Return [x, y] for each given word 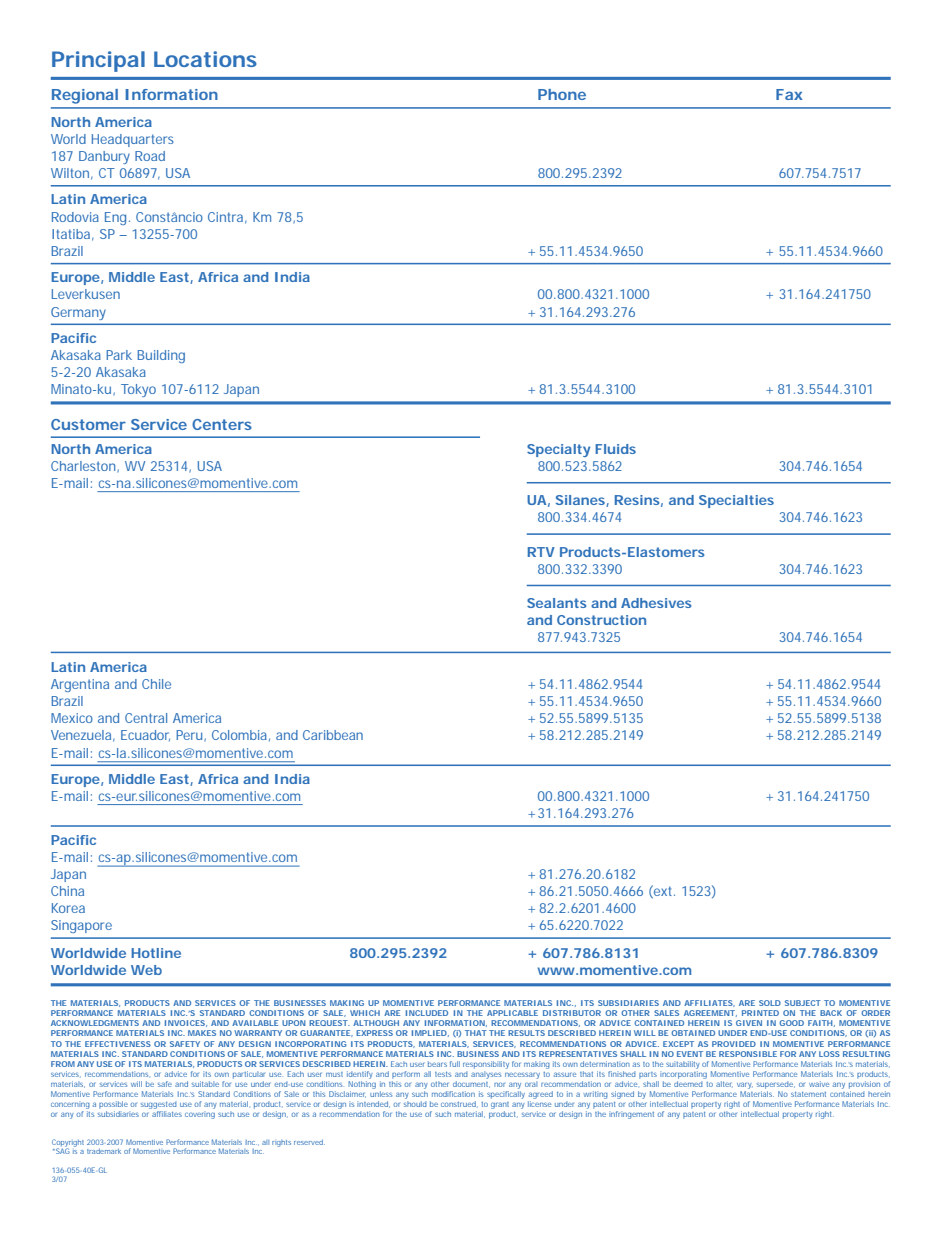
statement [808, 1094]
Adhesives [656, 603]
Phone [562, 94]
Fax [789, 94]
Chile [156, 684]
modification [453, 1094]
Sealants [556, 603]
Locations [205, 59]
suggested [158, 1106]
